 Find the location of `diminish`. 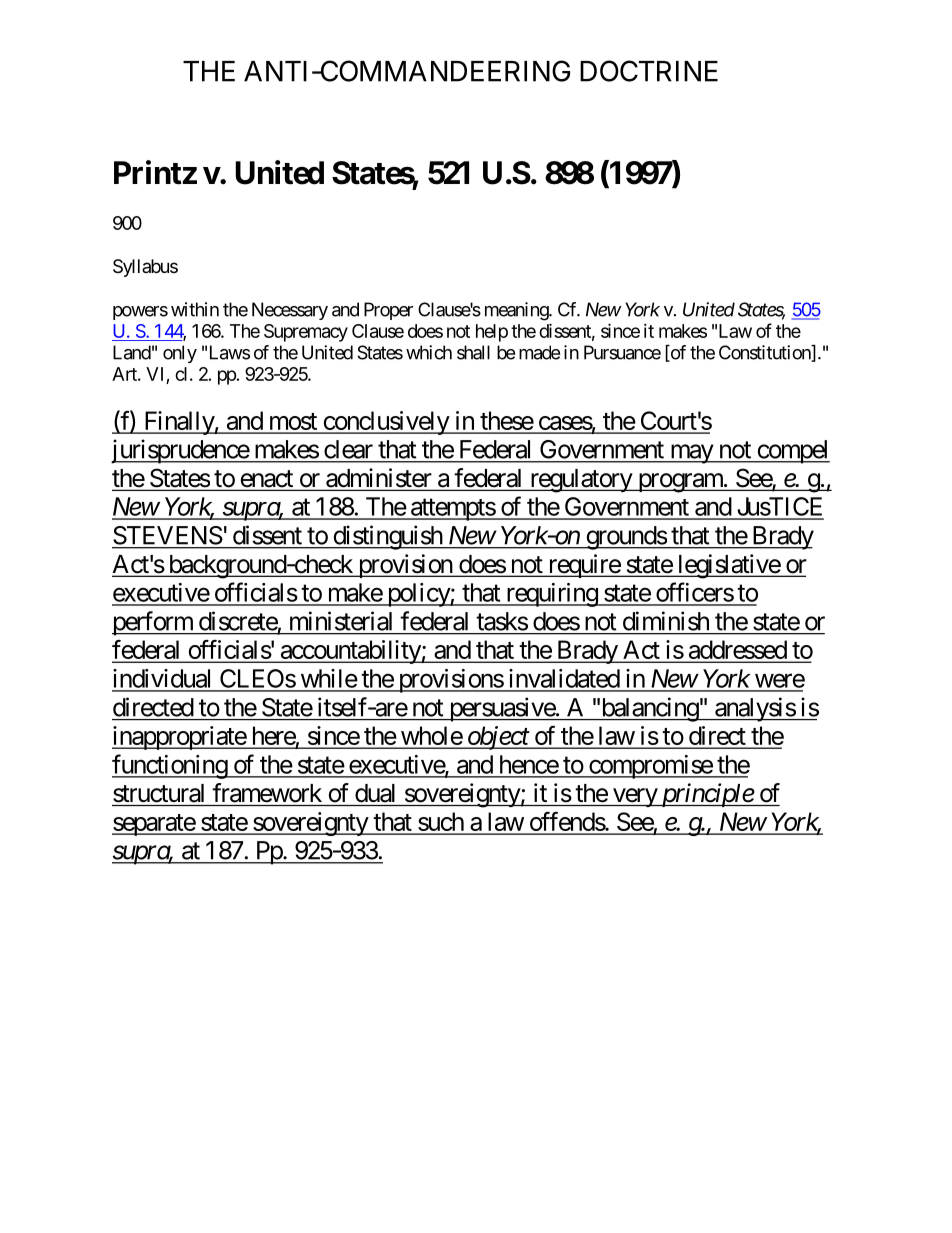

diminish is located at coordinates (666, 621).
